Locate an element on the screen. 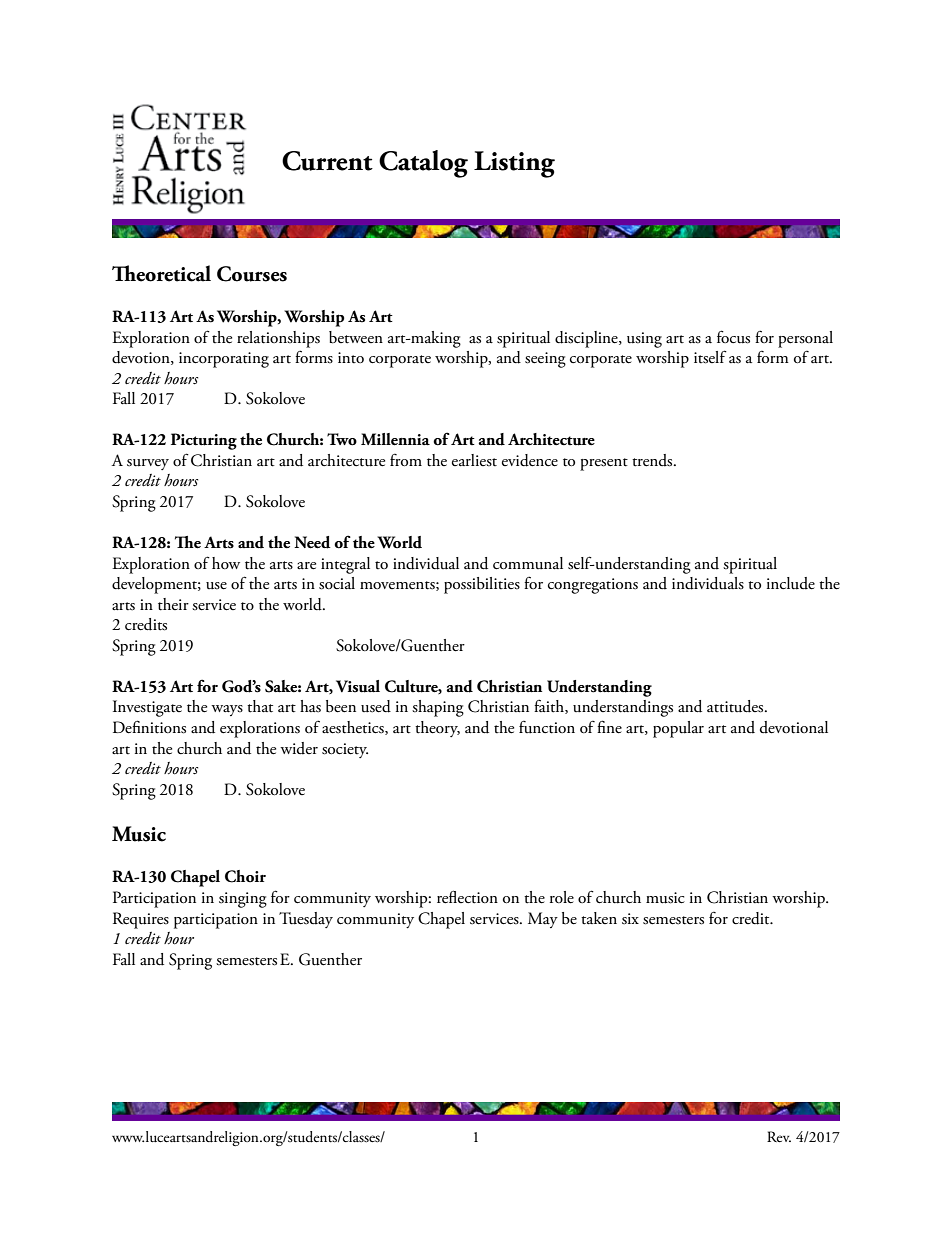 This screenshot has height=1233, width=952. possibilities is located at coordinates (482, 585).
